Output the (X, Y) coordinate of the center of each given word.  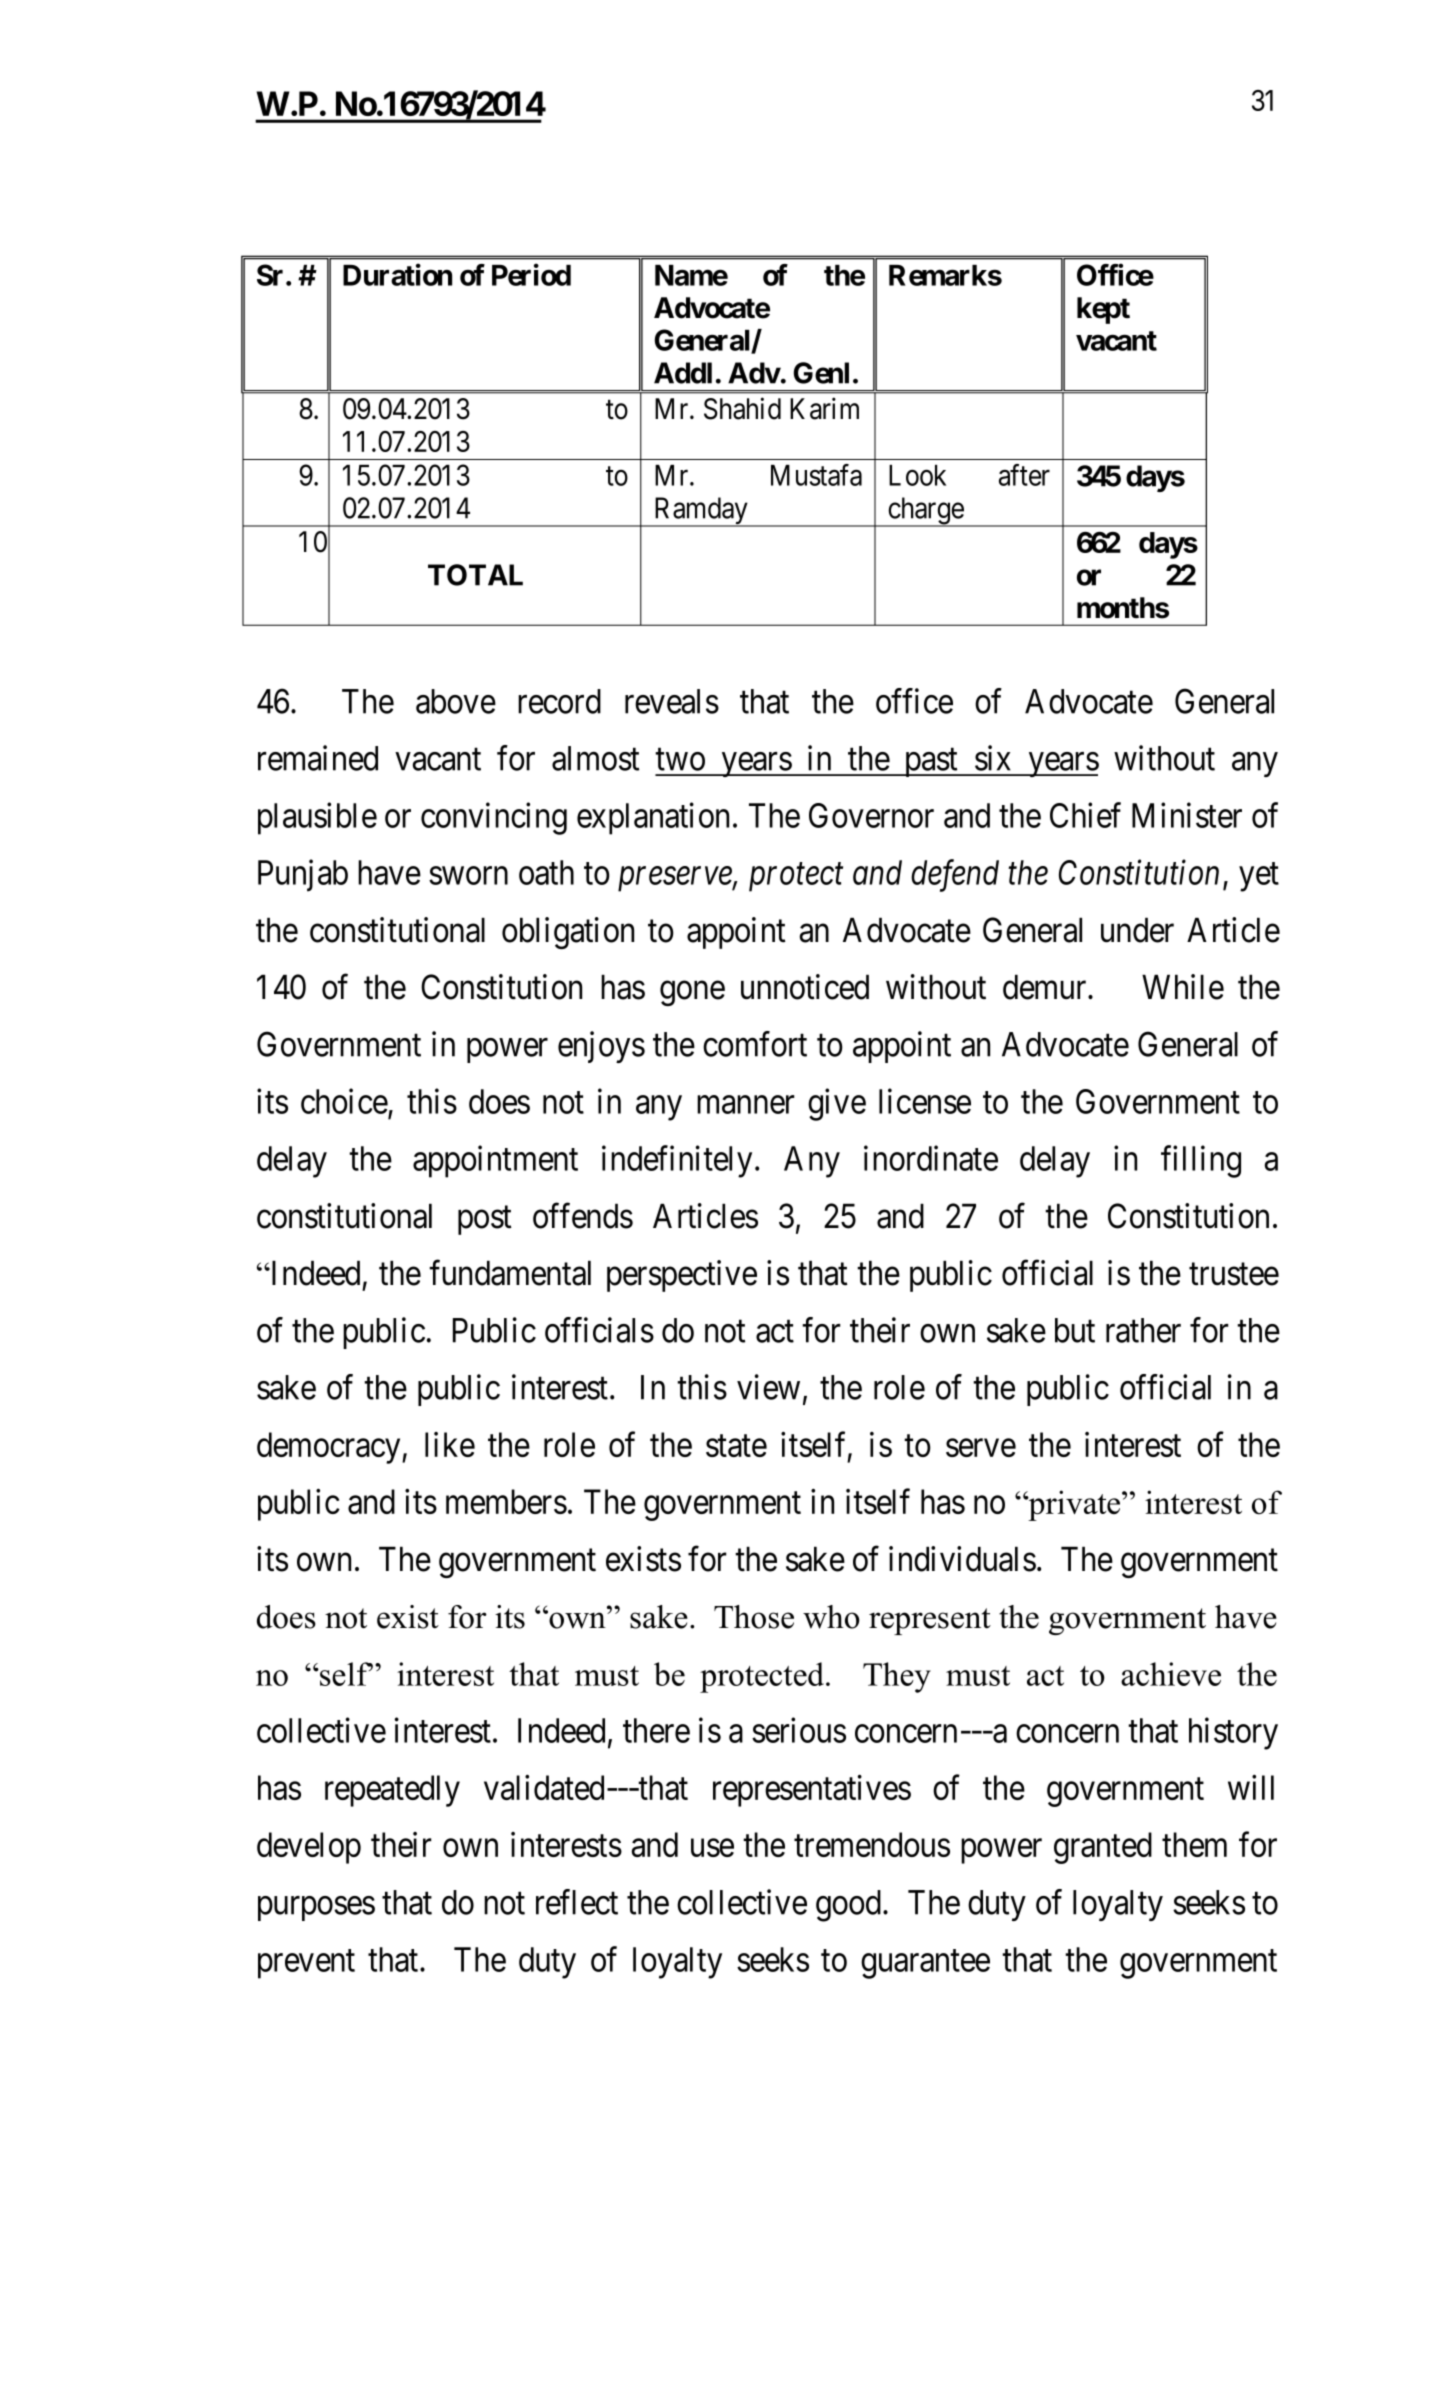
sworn (468, 876)
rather (1143, 1330)
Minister (1187, 815)
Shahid (742, 408)
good (848, 1906)
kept (1103, 310)
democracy (330, 1448)
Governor (871, 815)
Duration (397, 275)
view (768, 1387)
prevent (306, 1964)
